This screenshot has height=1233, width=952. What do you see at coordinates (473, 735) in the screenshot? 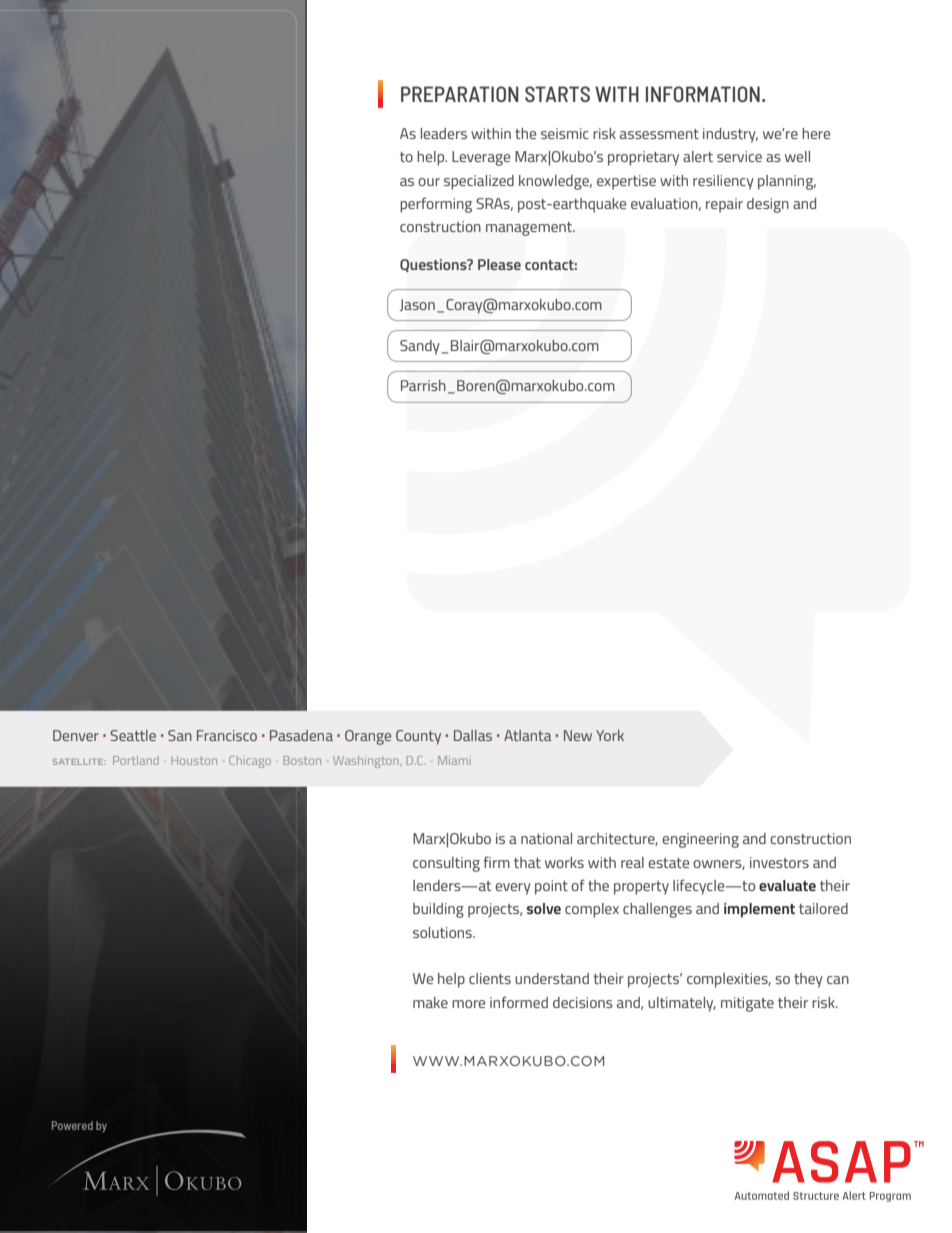
I see `Dallas` at bounding box center [473, 735].
